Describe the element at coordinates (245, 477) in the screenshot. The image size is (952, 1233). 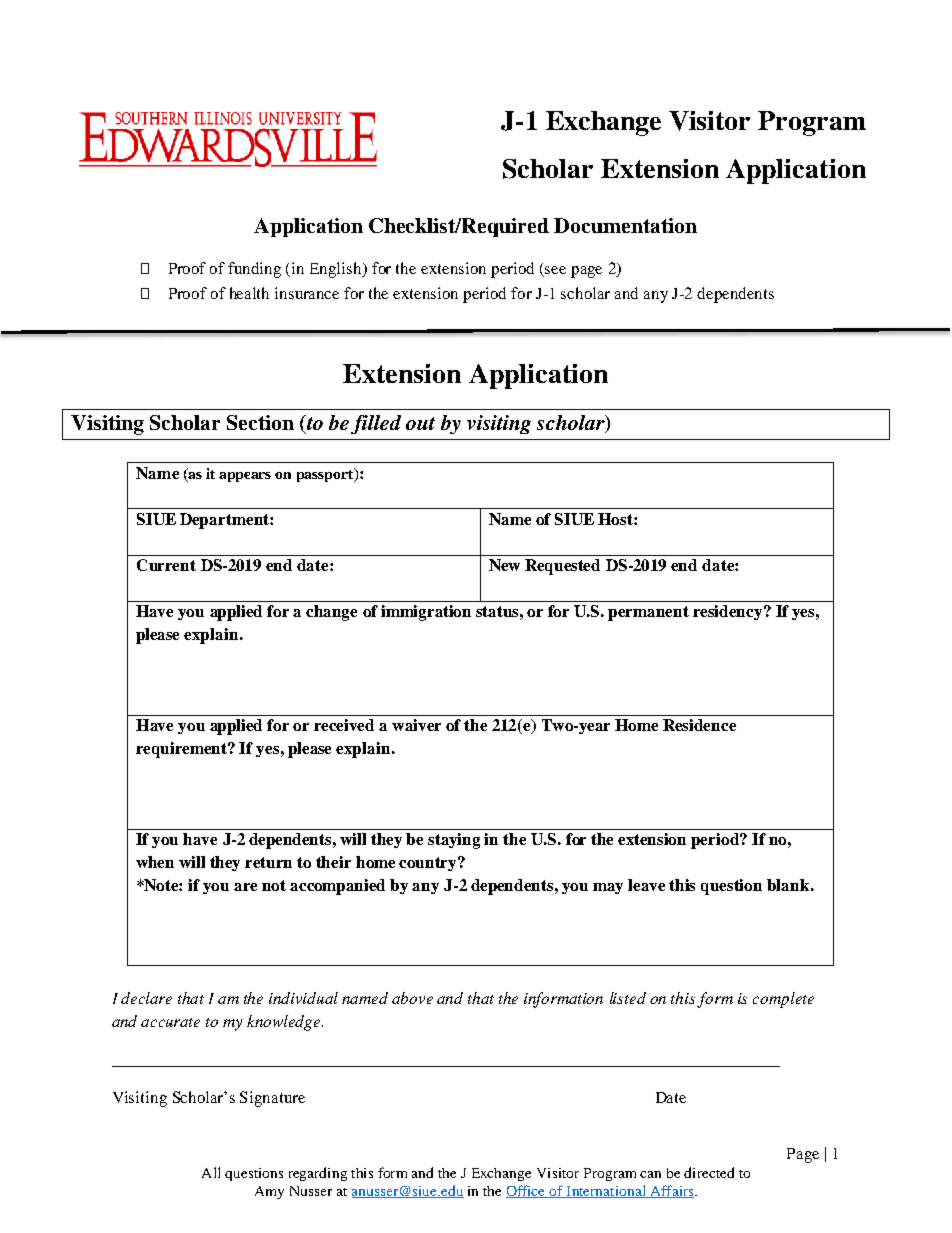
I see `appears` at that location.
